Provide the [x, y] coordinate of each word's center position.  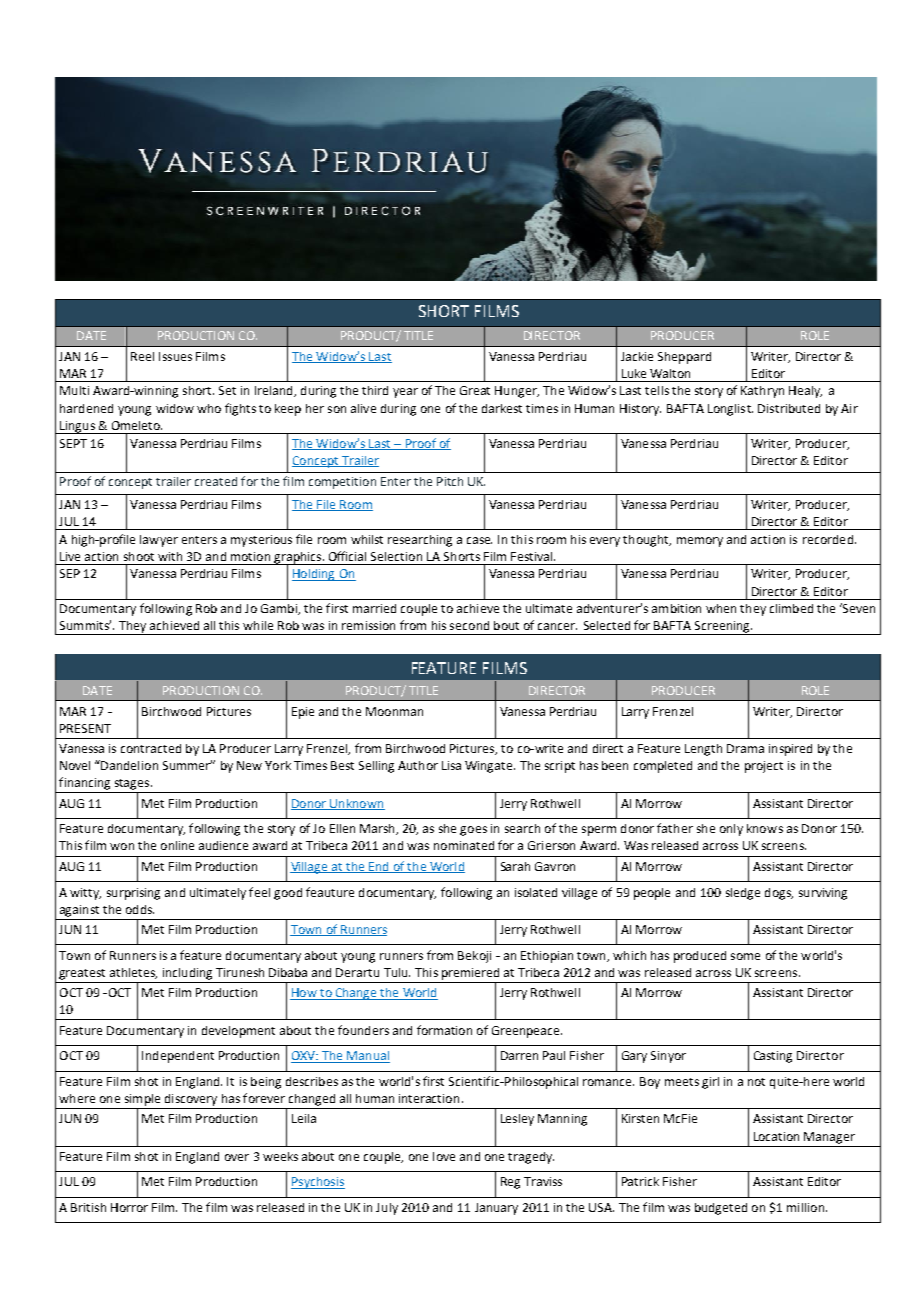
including [187, 974]
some [745, 956]
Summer [187, 765]
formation [444, 1030]
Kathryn [762, 392]
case [479, 540]
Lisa [451, 765]
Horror [129, 1207]
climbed [791, 608]
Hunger [517, 392]
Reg [510, 1183]
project [764, 767]
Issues [175, 356]
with [170, 556]
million [805, 1207]
